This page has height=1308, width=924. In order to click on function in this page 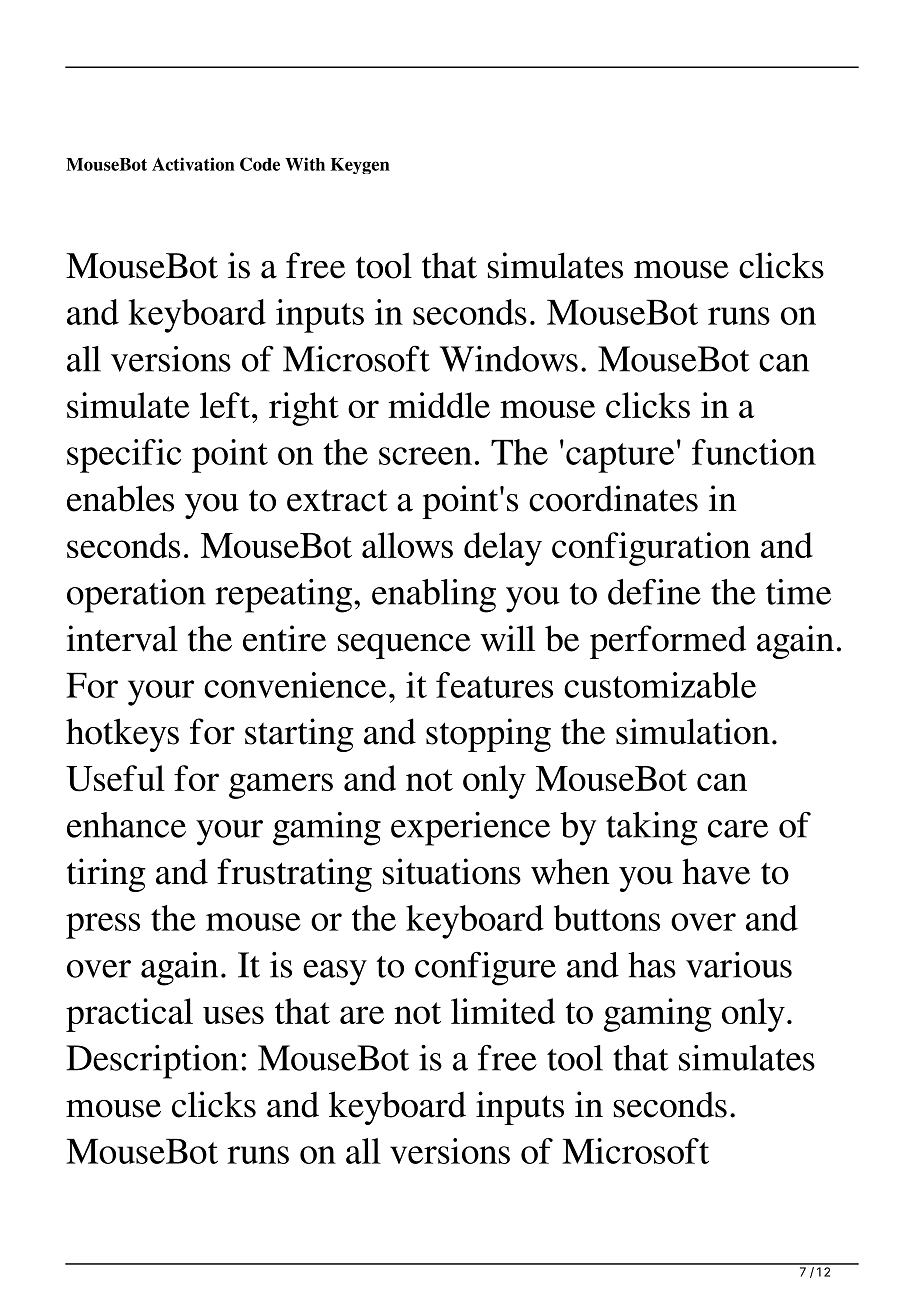, I will do `click(754, 452)`.
